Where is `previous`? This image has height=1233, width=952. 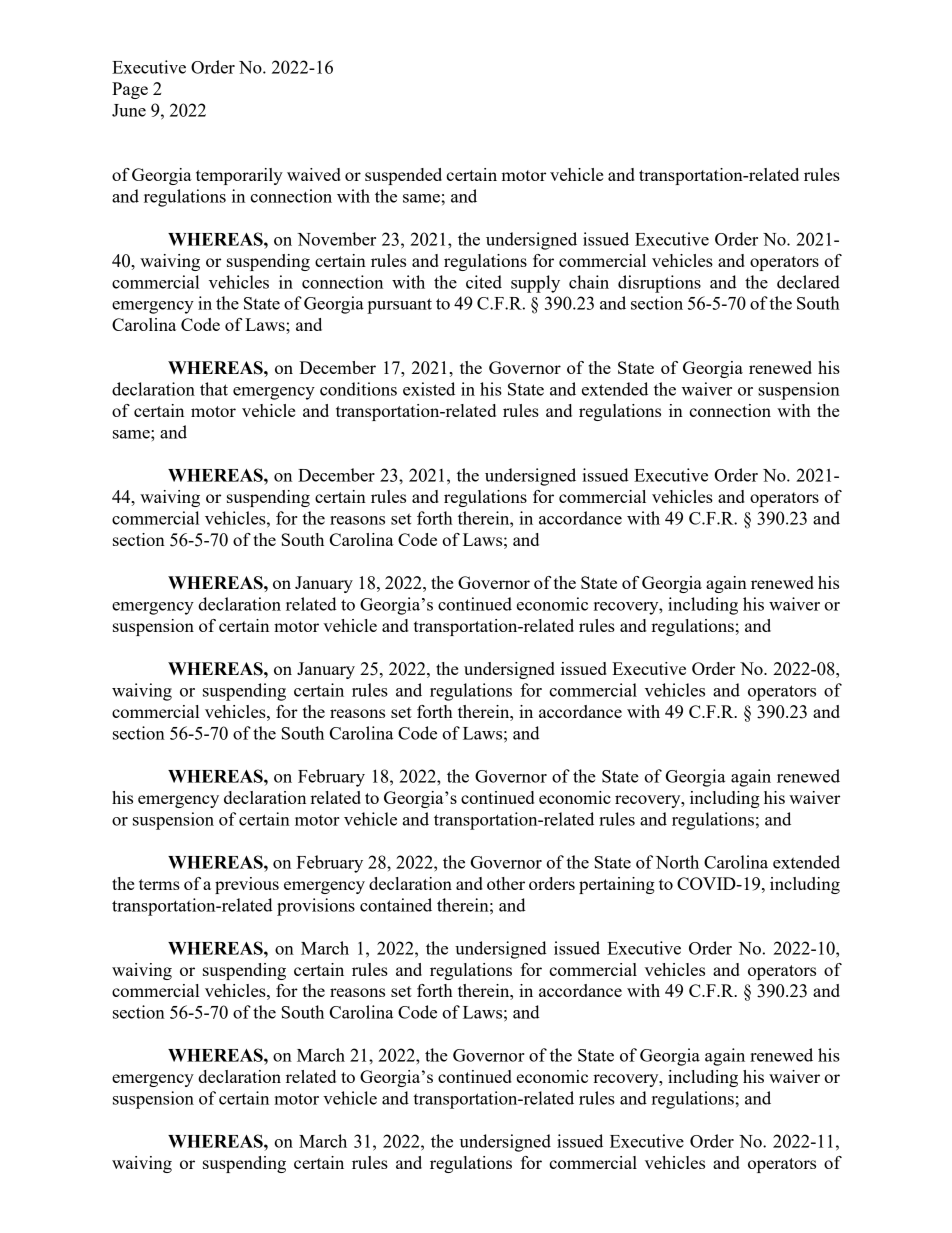
previous is located at coordinates (247, 885).
